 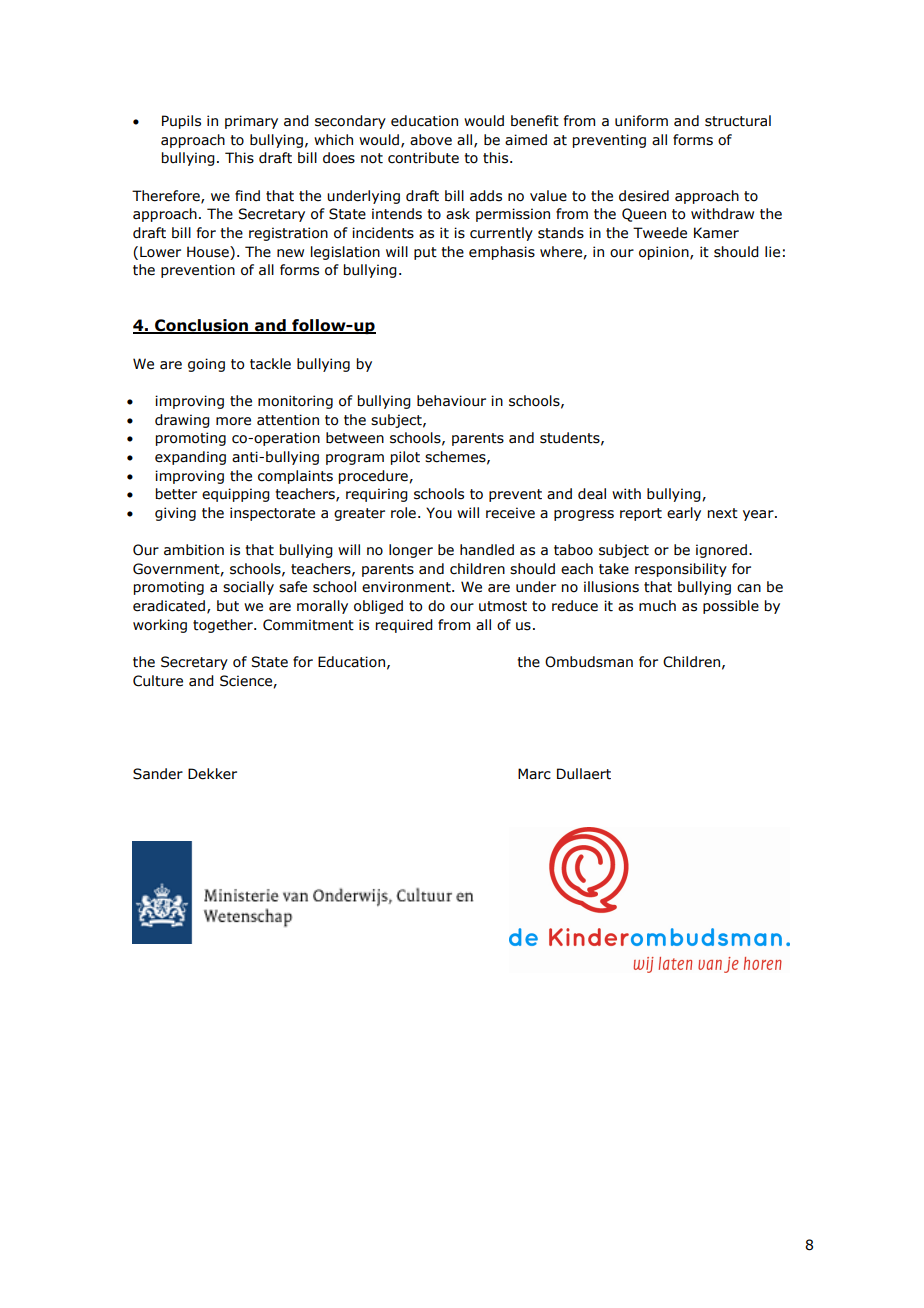 What do you see at coordinates (738, 121) in the screenshot?
I see `structural` at bounding box center [738, 121].
